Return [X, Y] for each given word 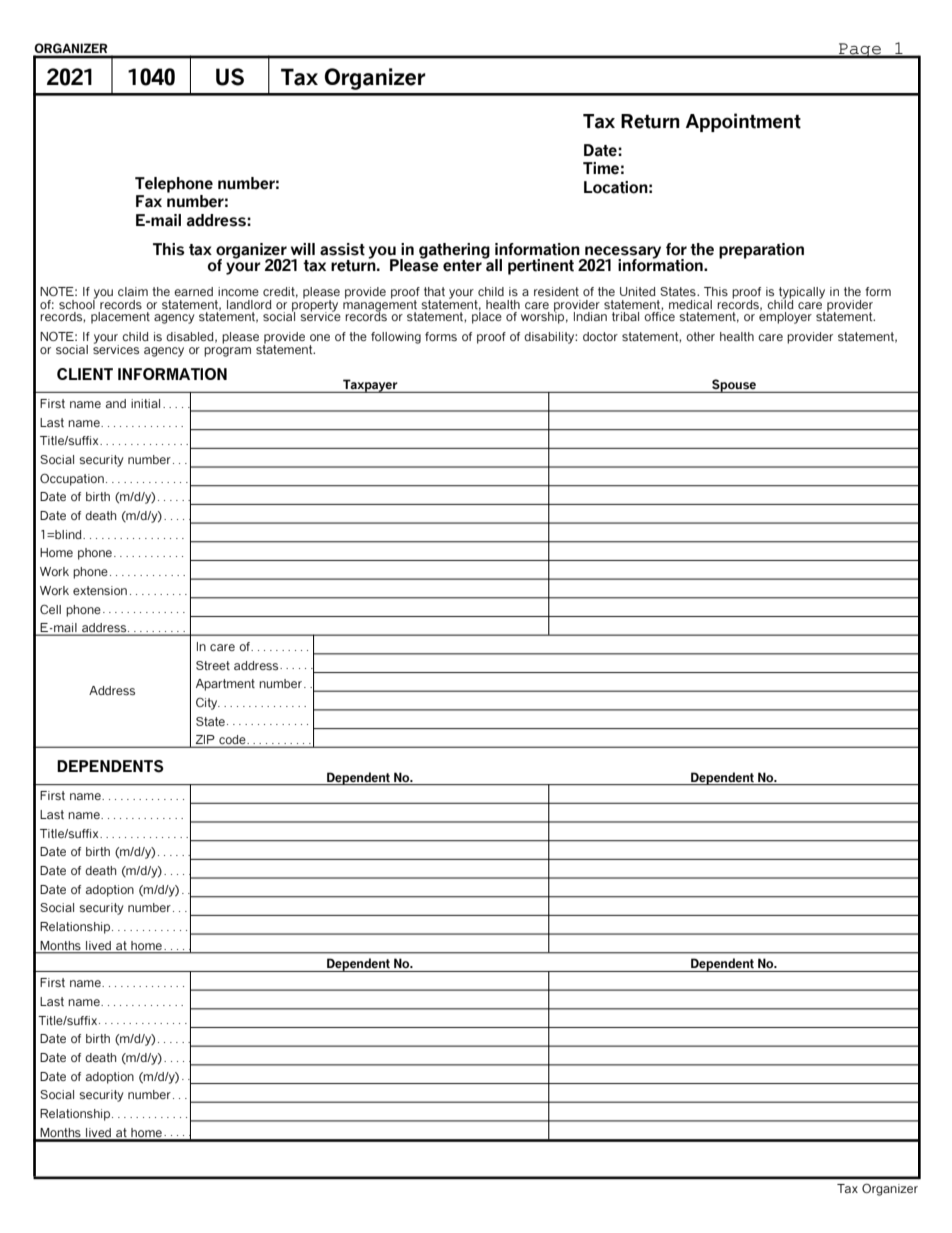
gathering [454, 252]
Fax [149, 201]
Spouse [734, 386]
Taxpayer [370, 386]
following [396, 338]
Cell [50, 609]
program [227, 352]
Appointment [743, 122]
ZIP [205, 741]
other [700, 336]
